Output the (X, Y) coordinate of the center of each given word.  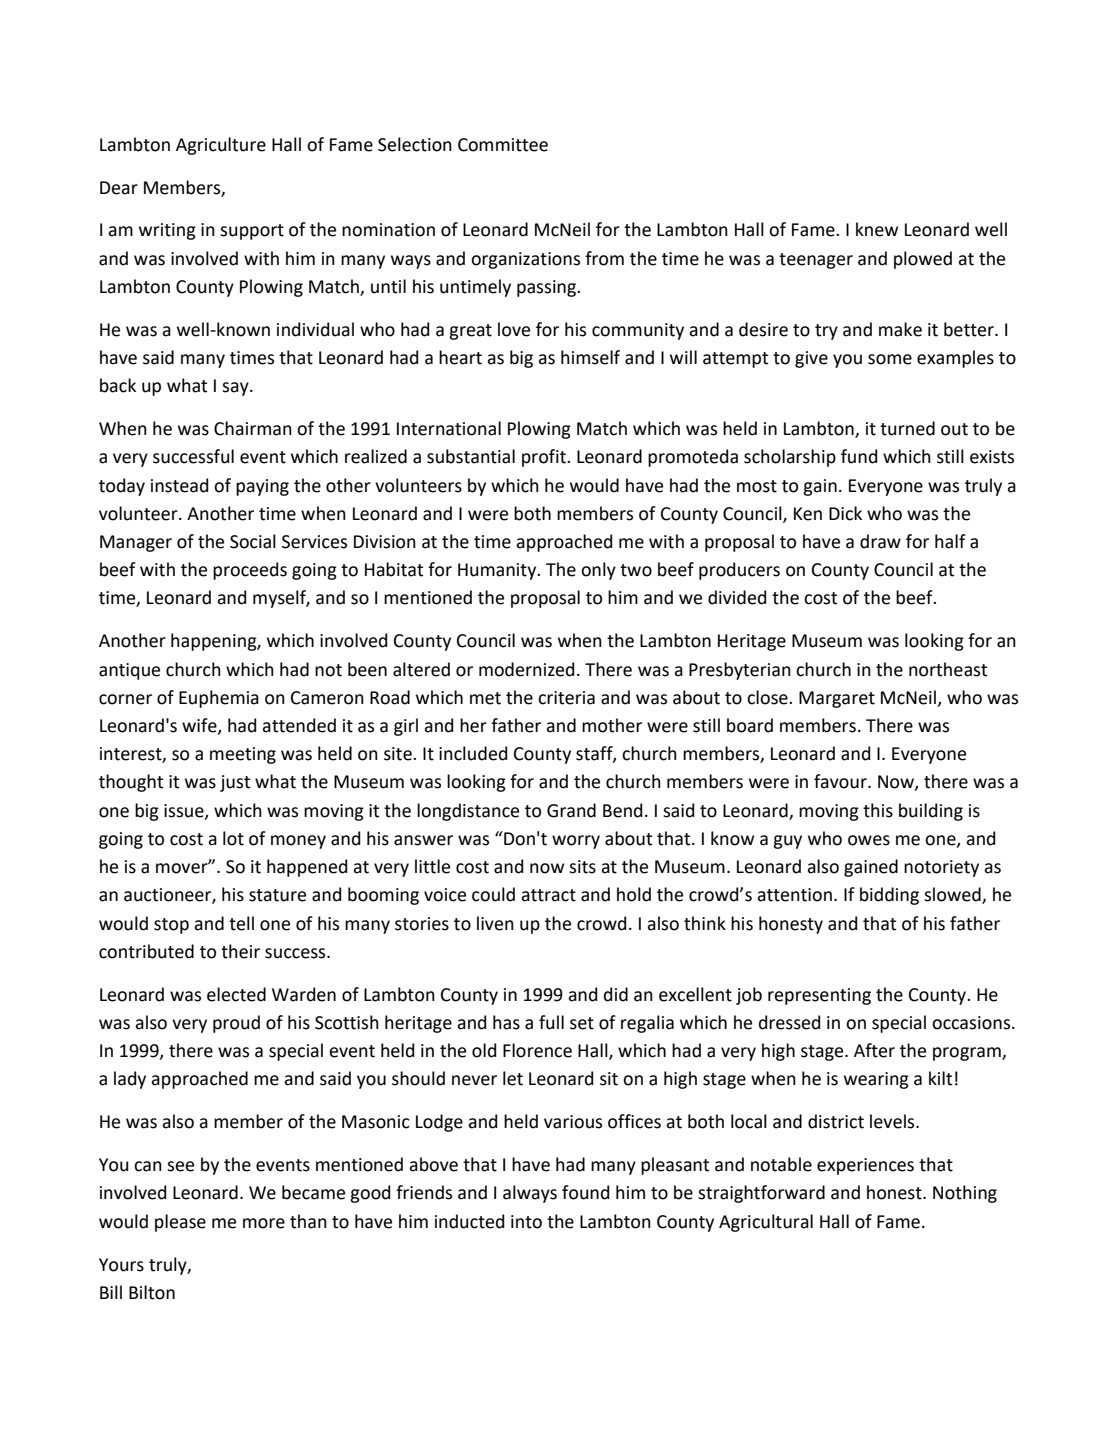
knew (877, 229)
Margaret (837, 699)
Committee (503, 145)
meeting (243, 755)
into (526, 1222)
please (180, 1223)
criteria (566, 698)
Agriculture (221, 146)
